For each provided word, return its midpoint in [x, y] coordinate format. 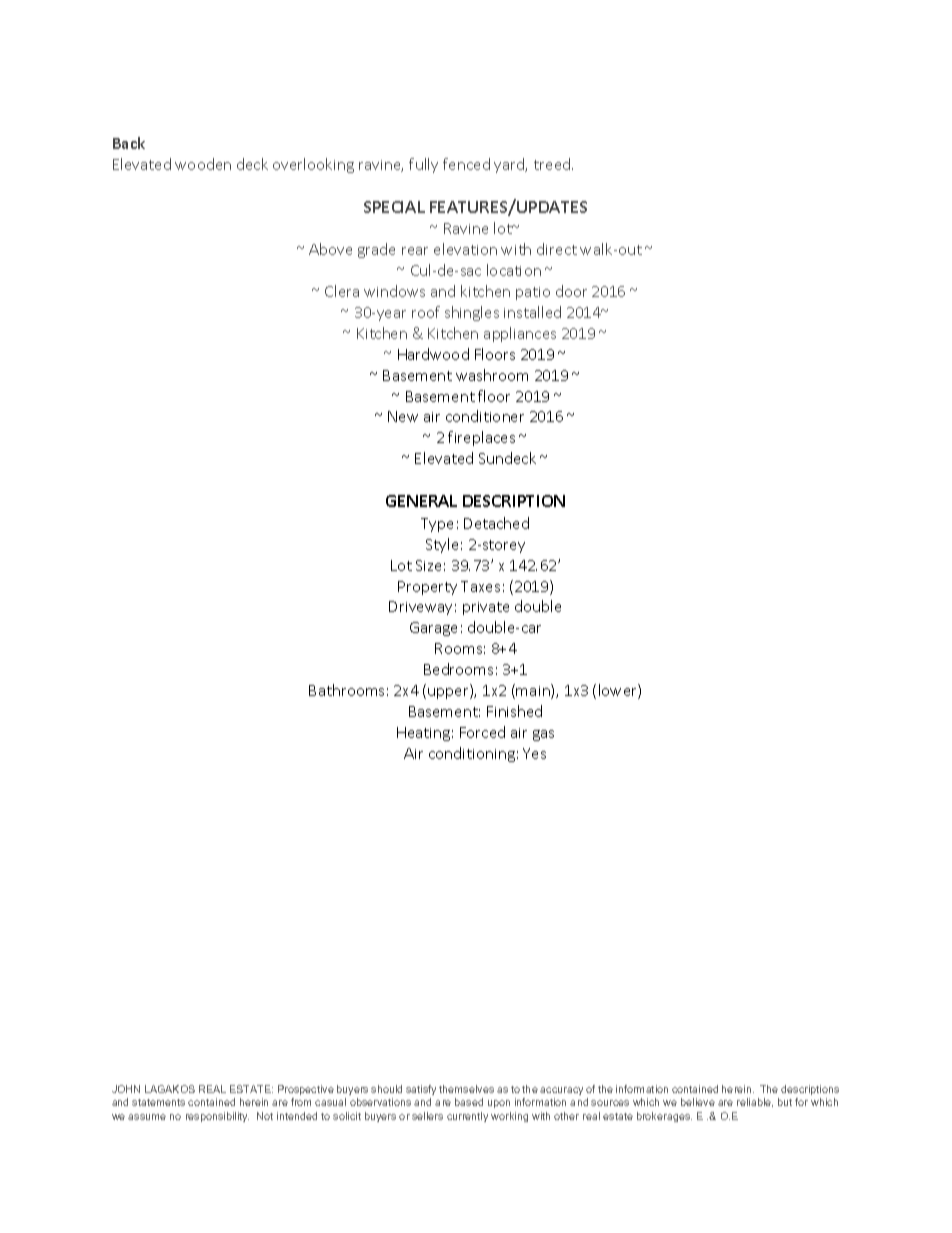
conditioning [472, 754]
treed [553, 164]
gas [543, 735]
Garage [433, 629]
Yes [534, 753]
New [403, 416]
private [486, 608]
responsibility [217, 1117]
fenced [466, 164]
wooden [203, 164]
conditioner [485, 416]
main [534, 691]
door [571, 291]
